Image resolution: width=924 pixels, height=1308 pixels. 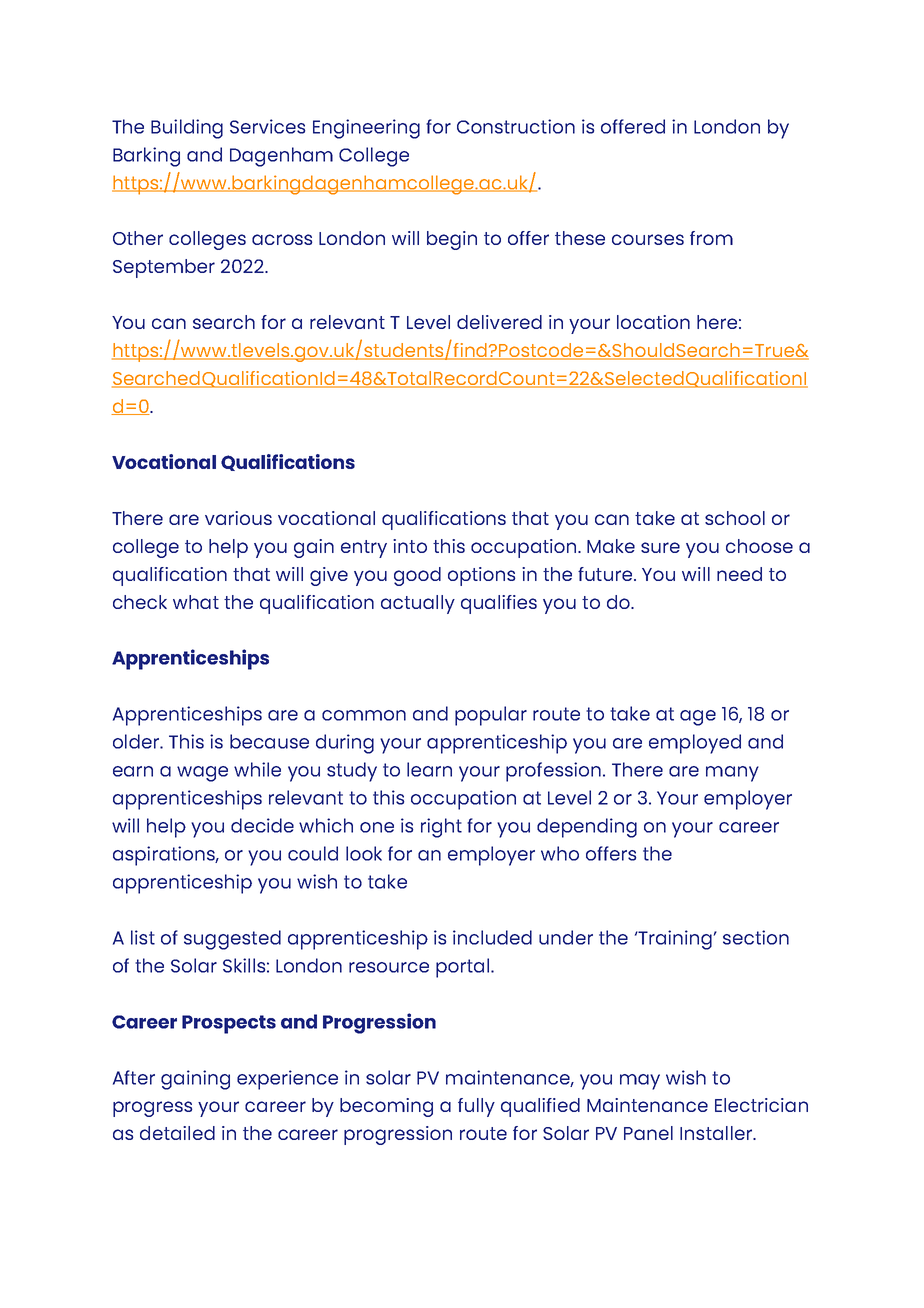 I want to click on employed, so click(x=695, y=744).
